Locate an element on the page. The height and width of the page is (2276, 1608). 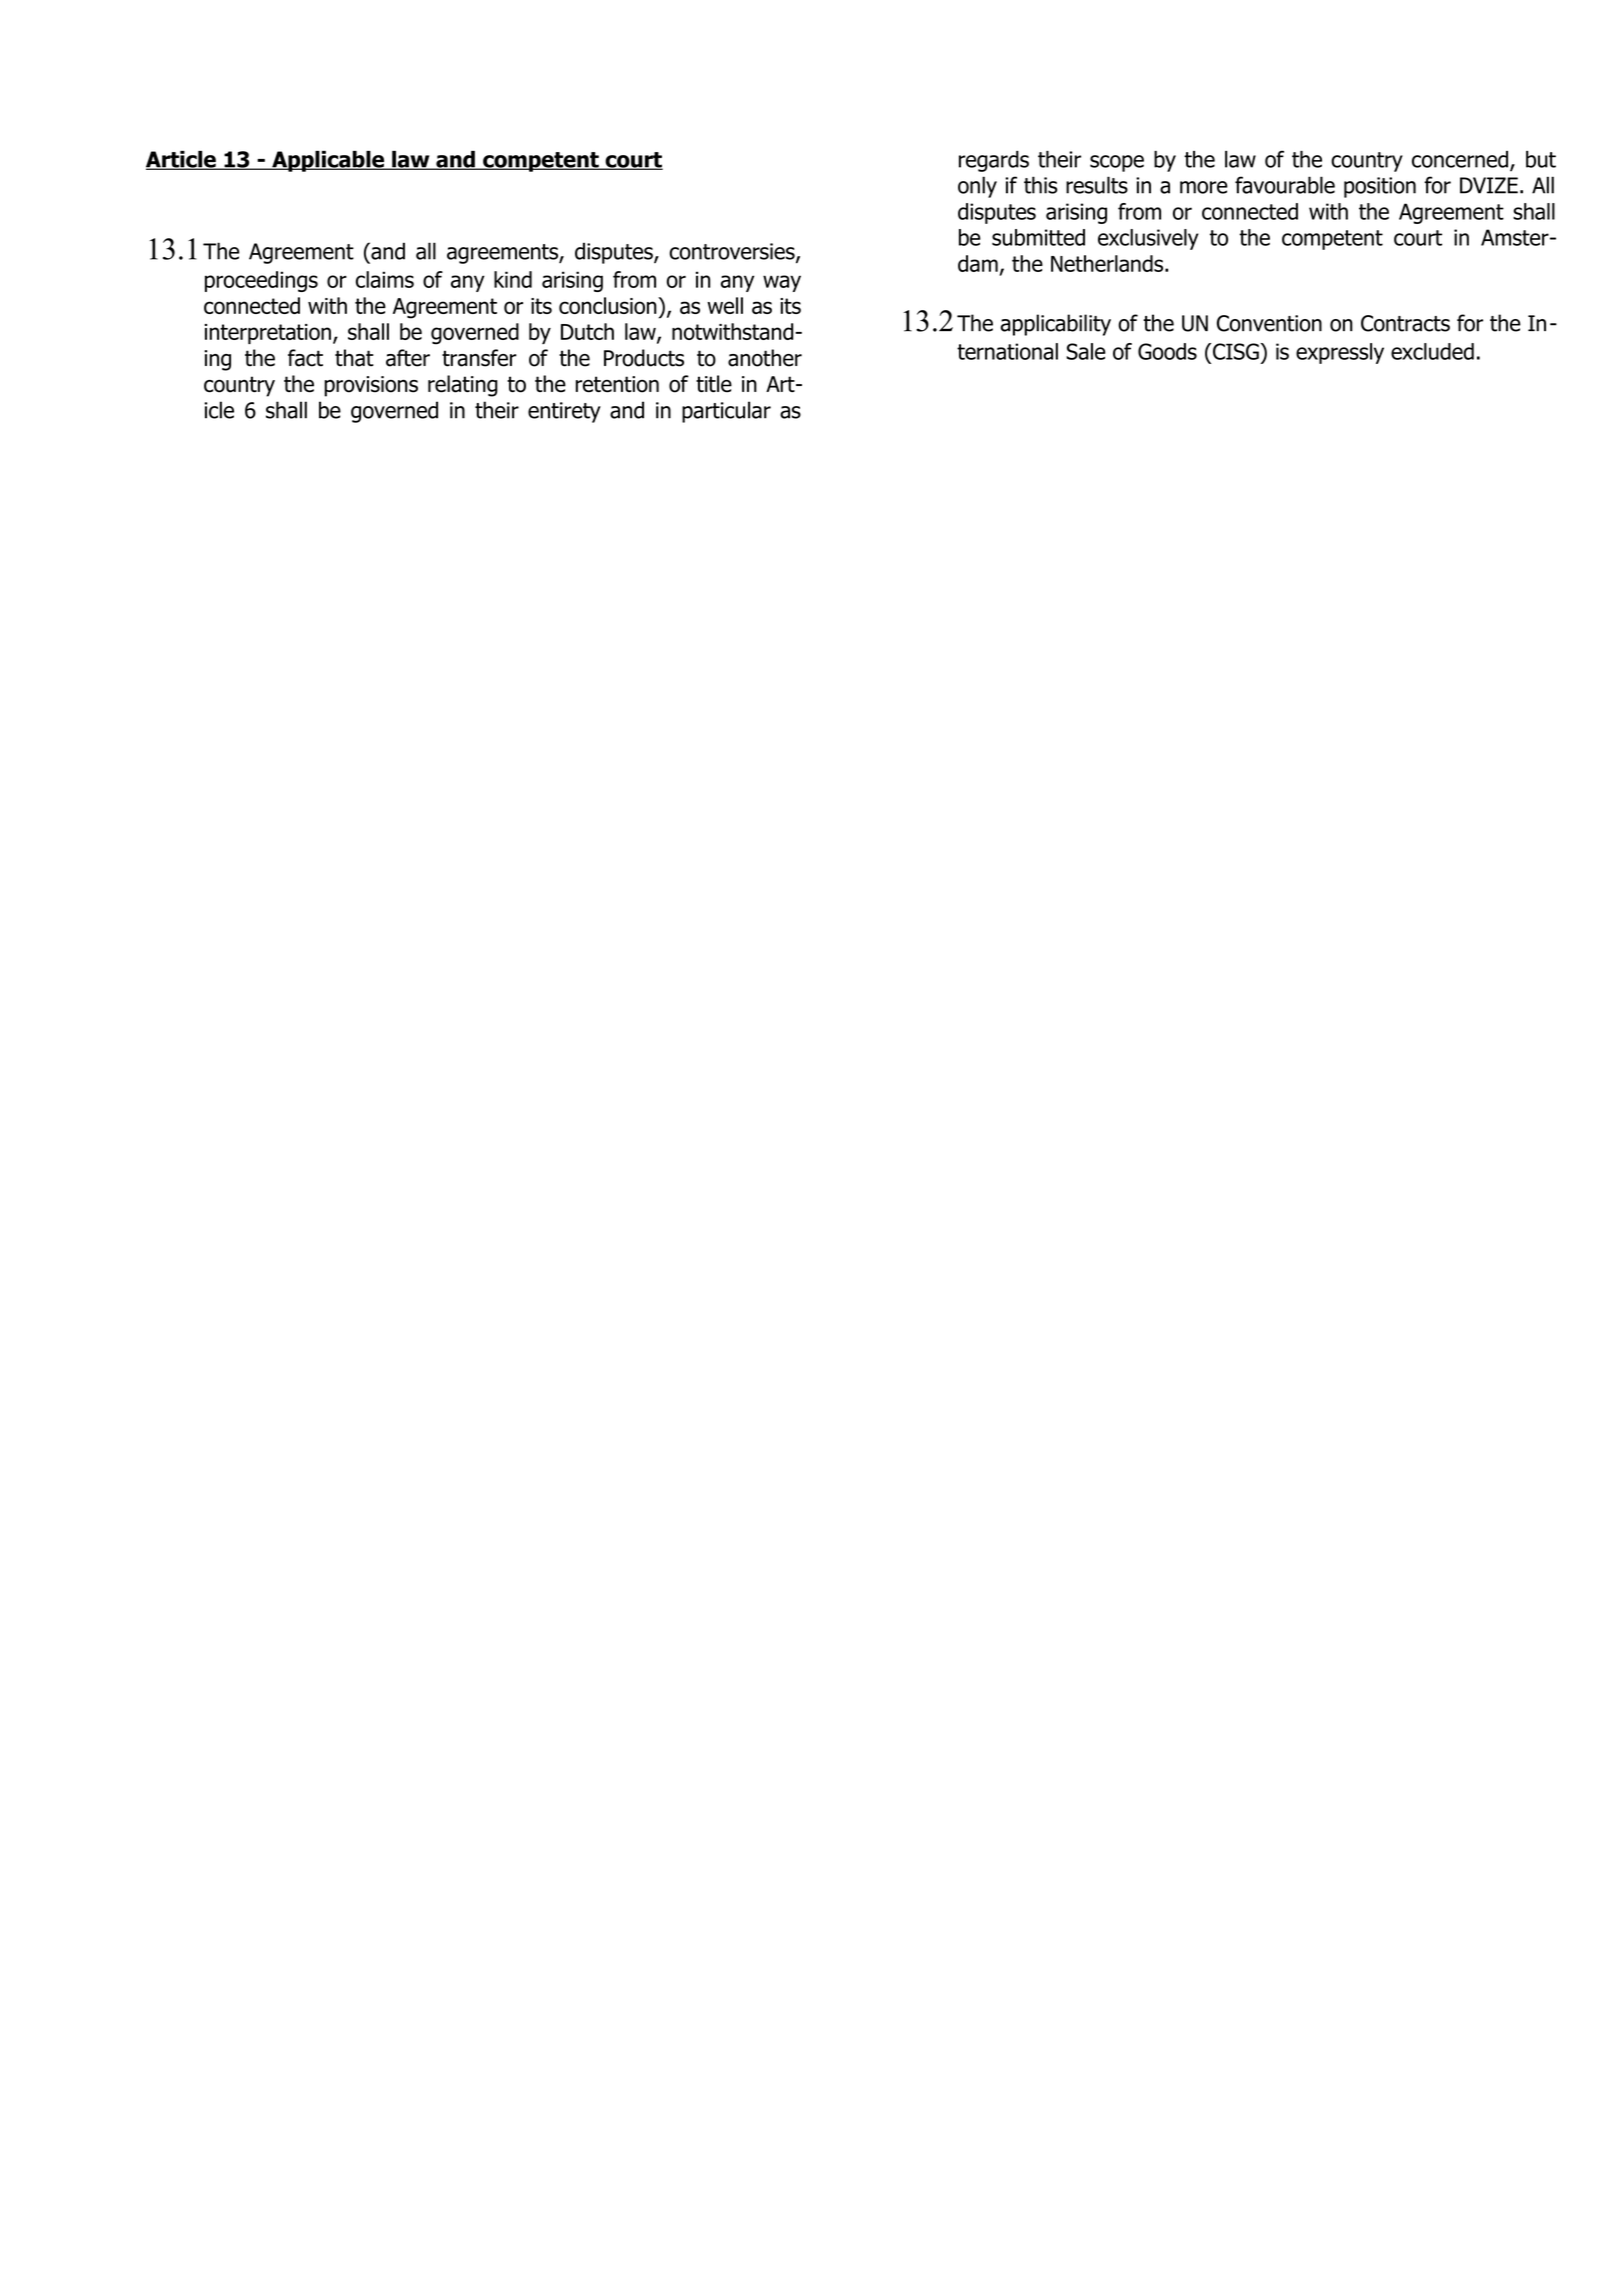
exclusively is located at coordinates (1148, 239).
